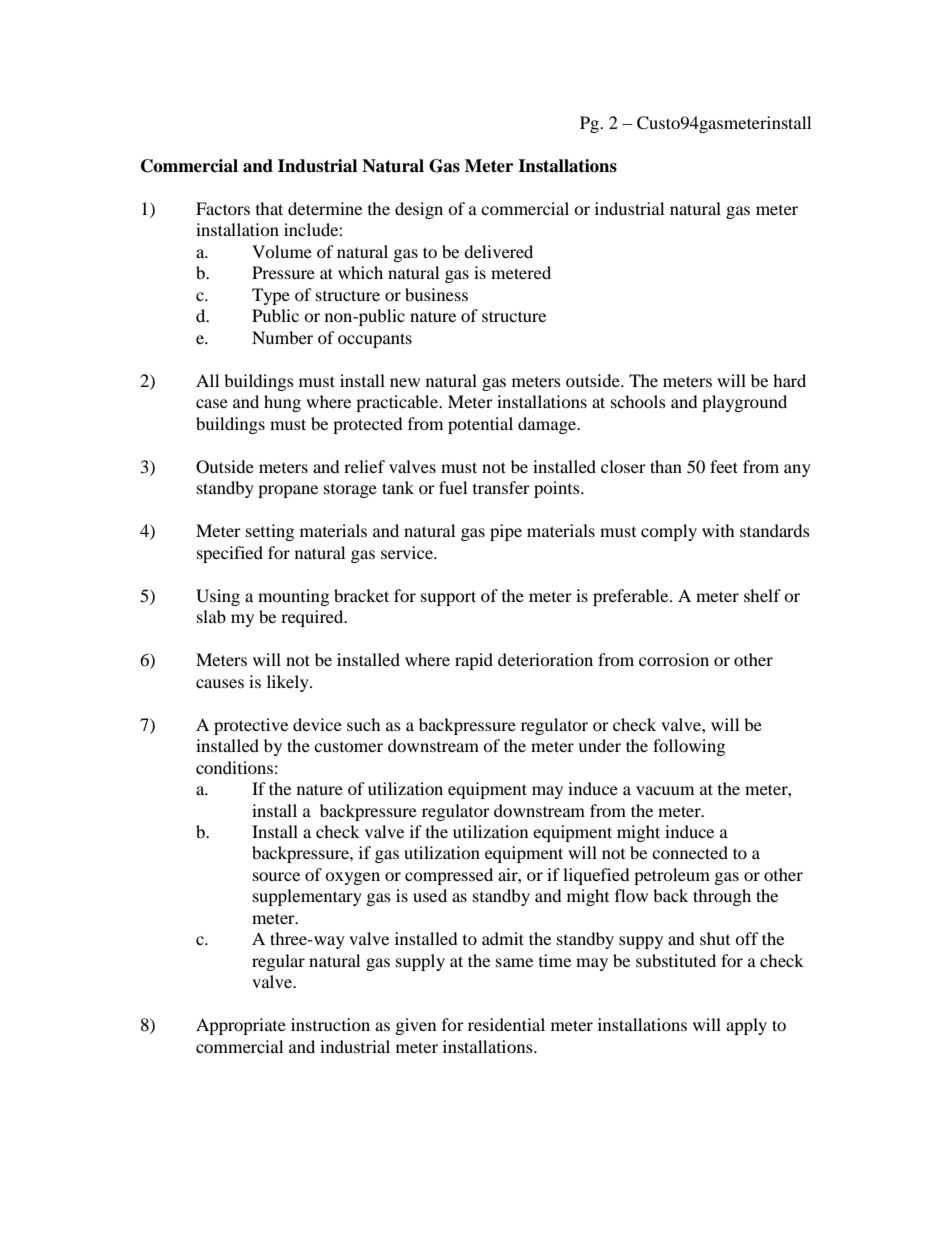  Describe the element at coordinates (599, 745) in the document. I see `under` at that location.
